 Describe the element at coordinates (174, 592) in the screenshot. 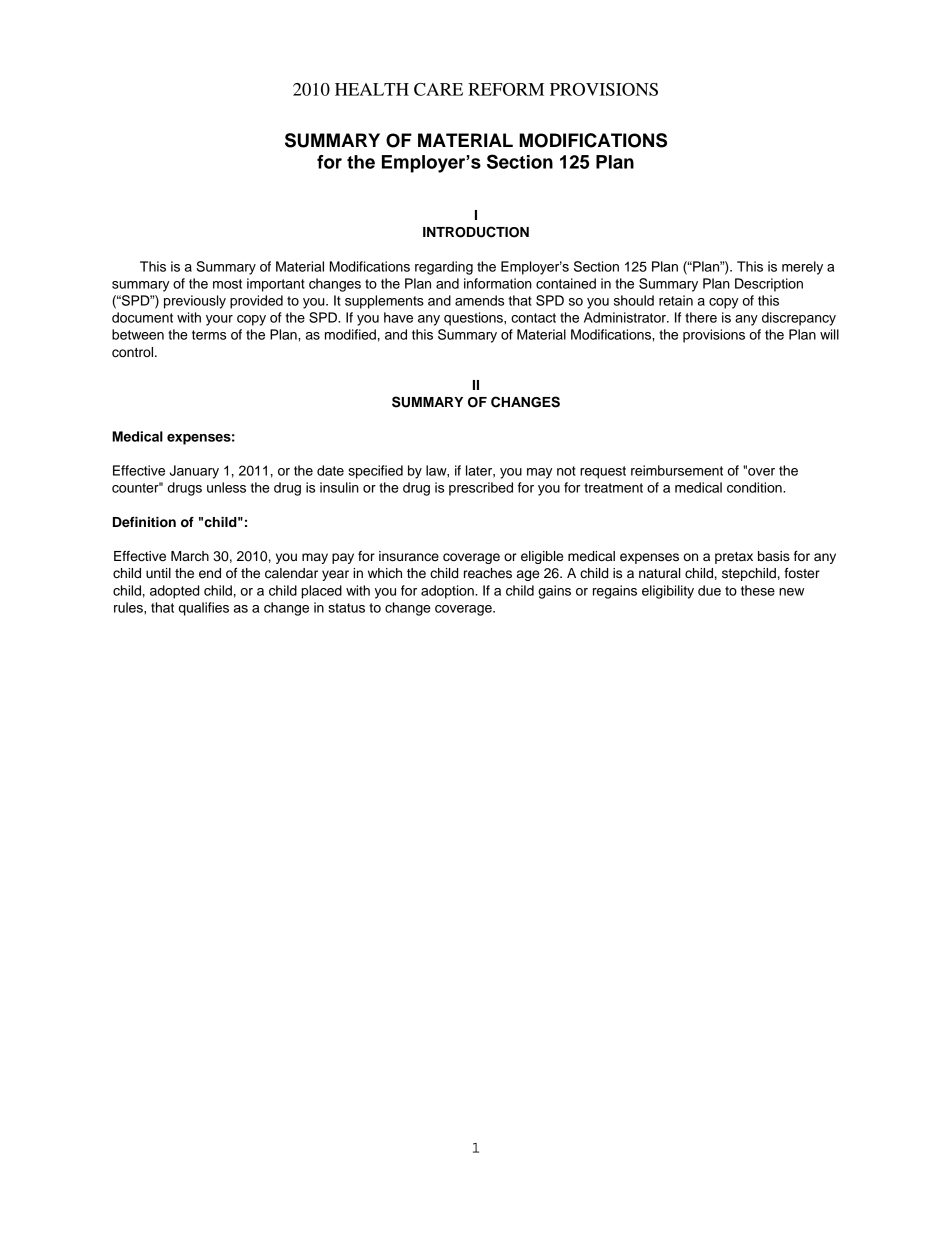

I see `adopted` at that location.
